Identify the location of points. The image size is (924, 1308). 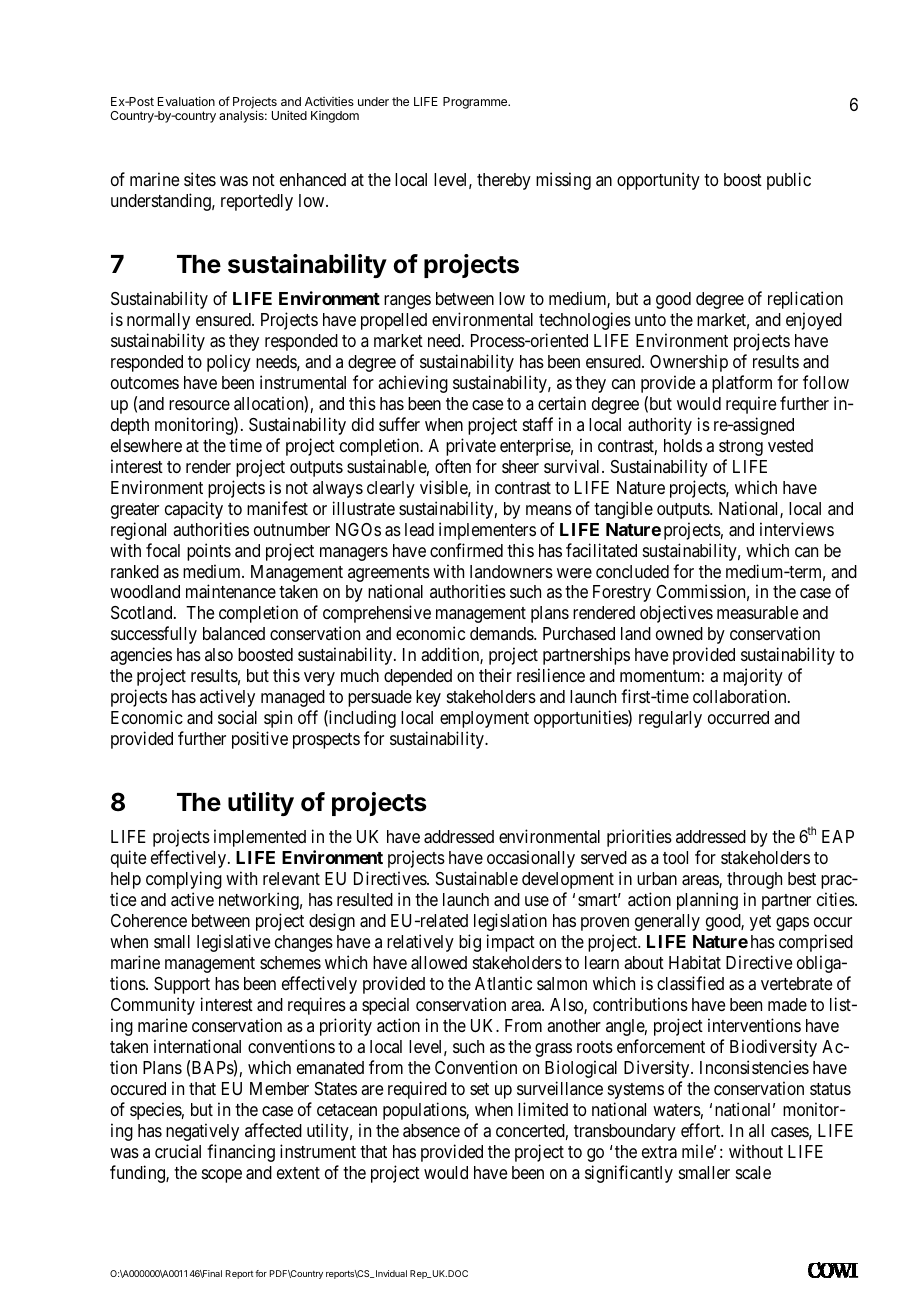
(209, 552).
